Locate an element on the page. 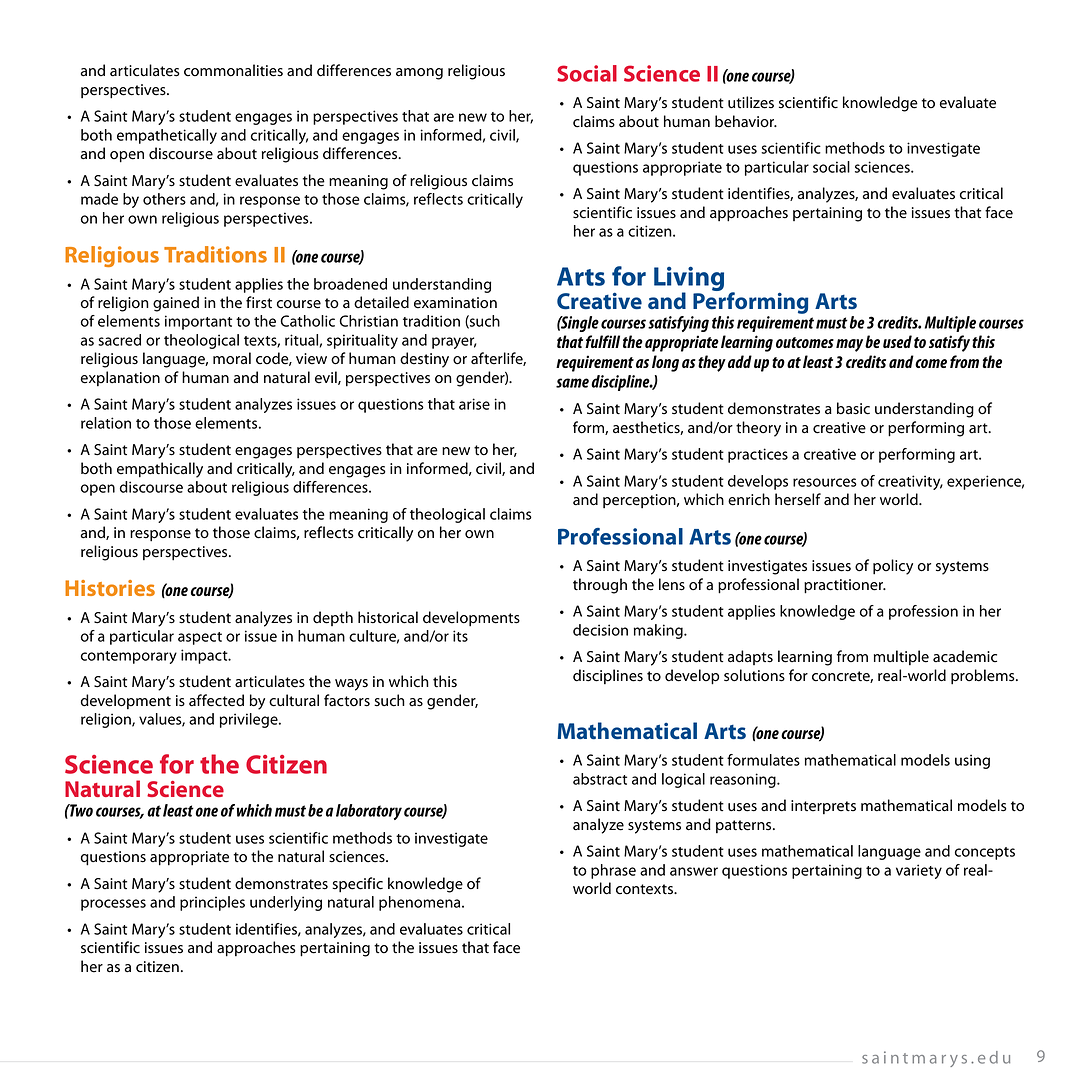 The height and width of the image is (1092, 1092). utilizes is located at coordinates (751, 102).
